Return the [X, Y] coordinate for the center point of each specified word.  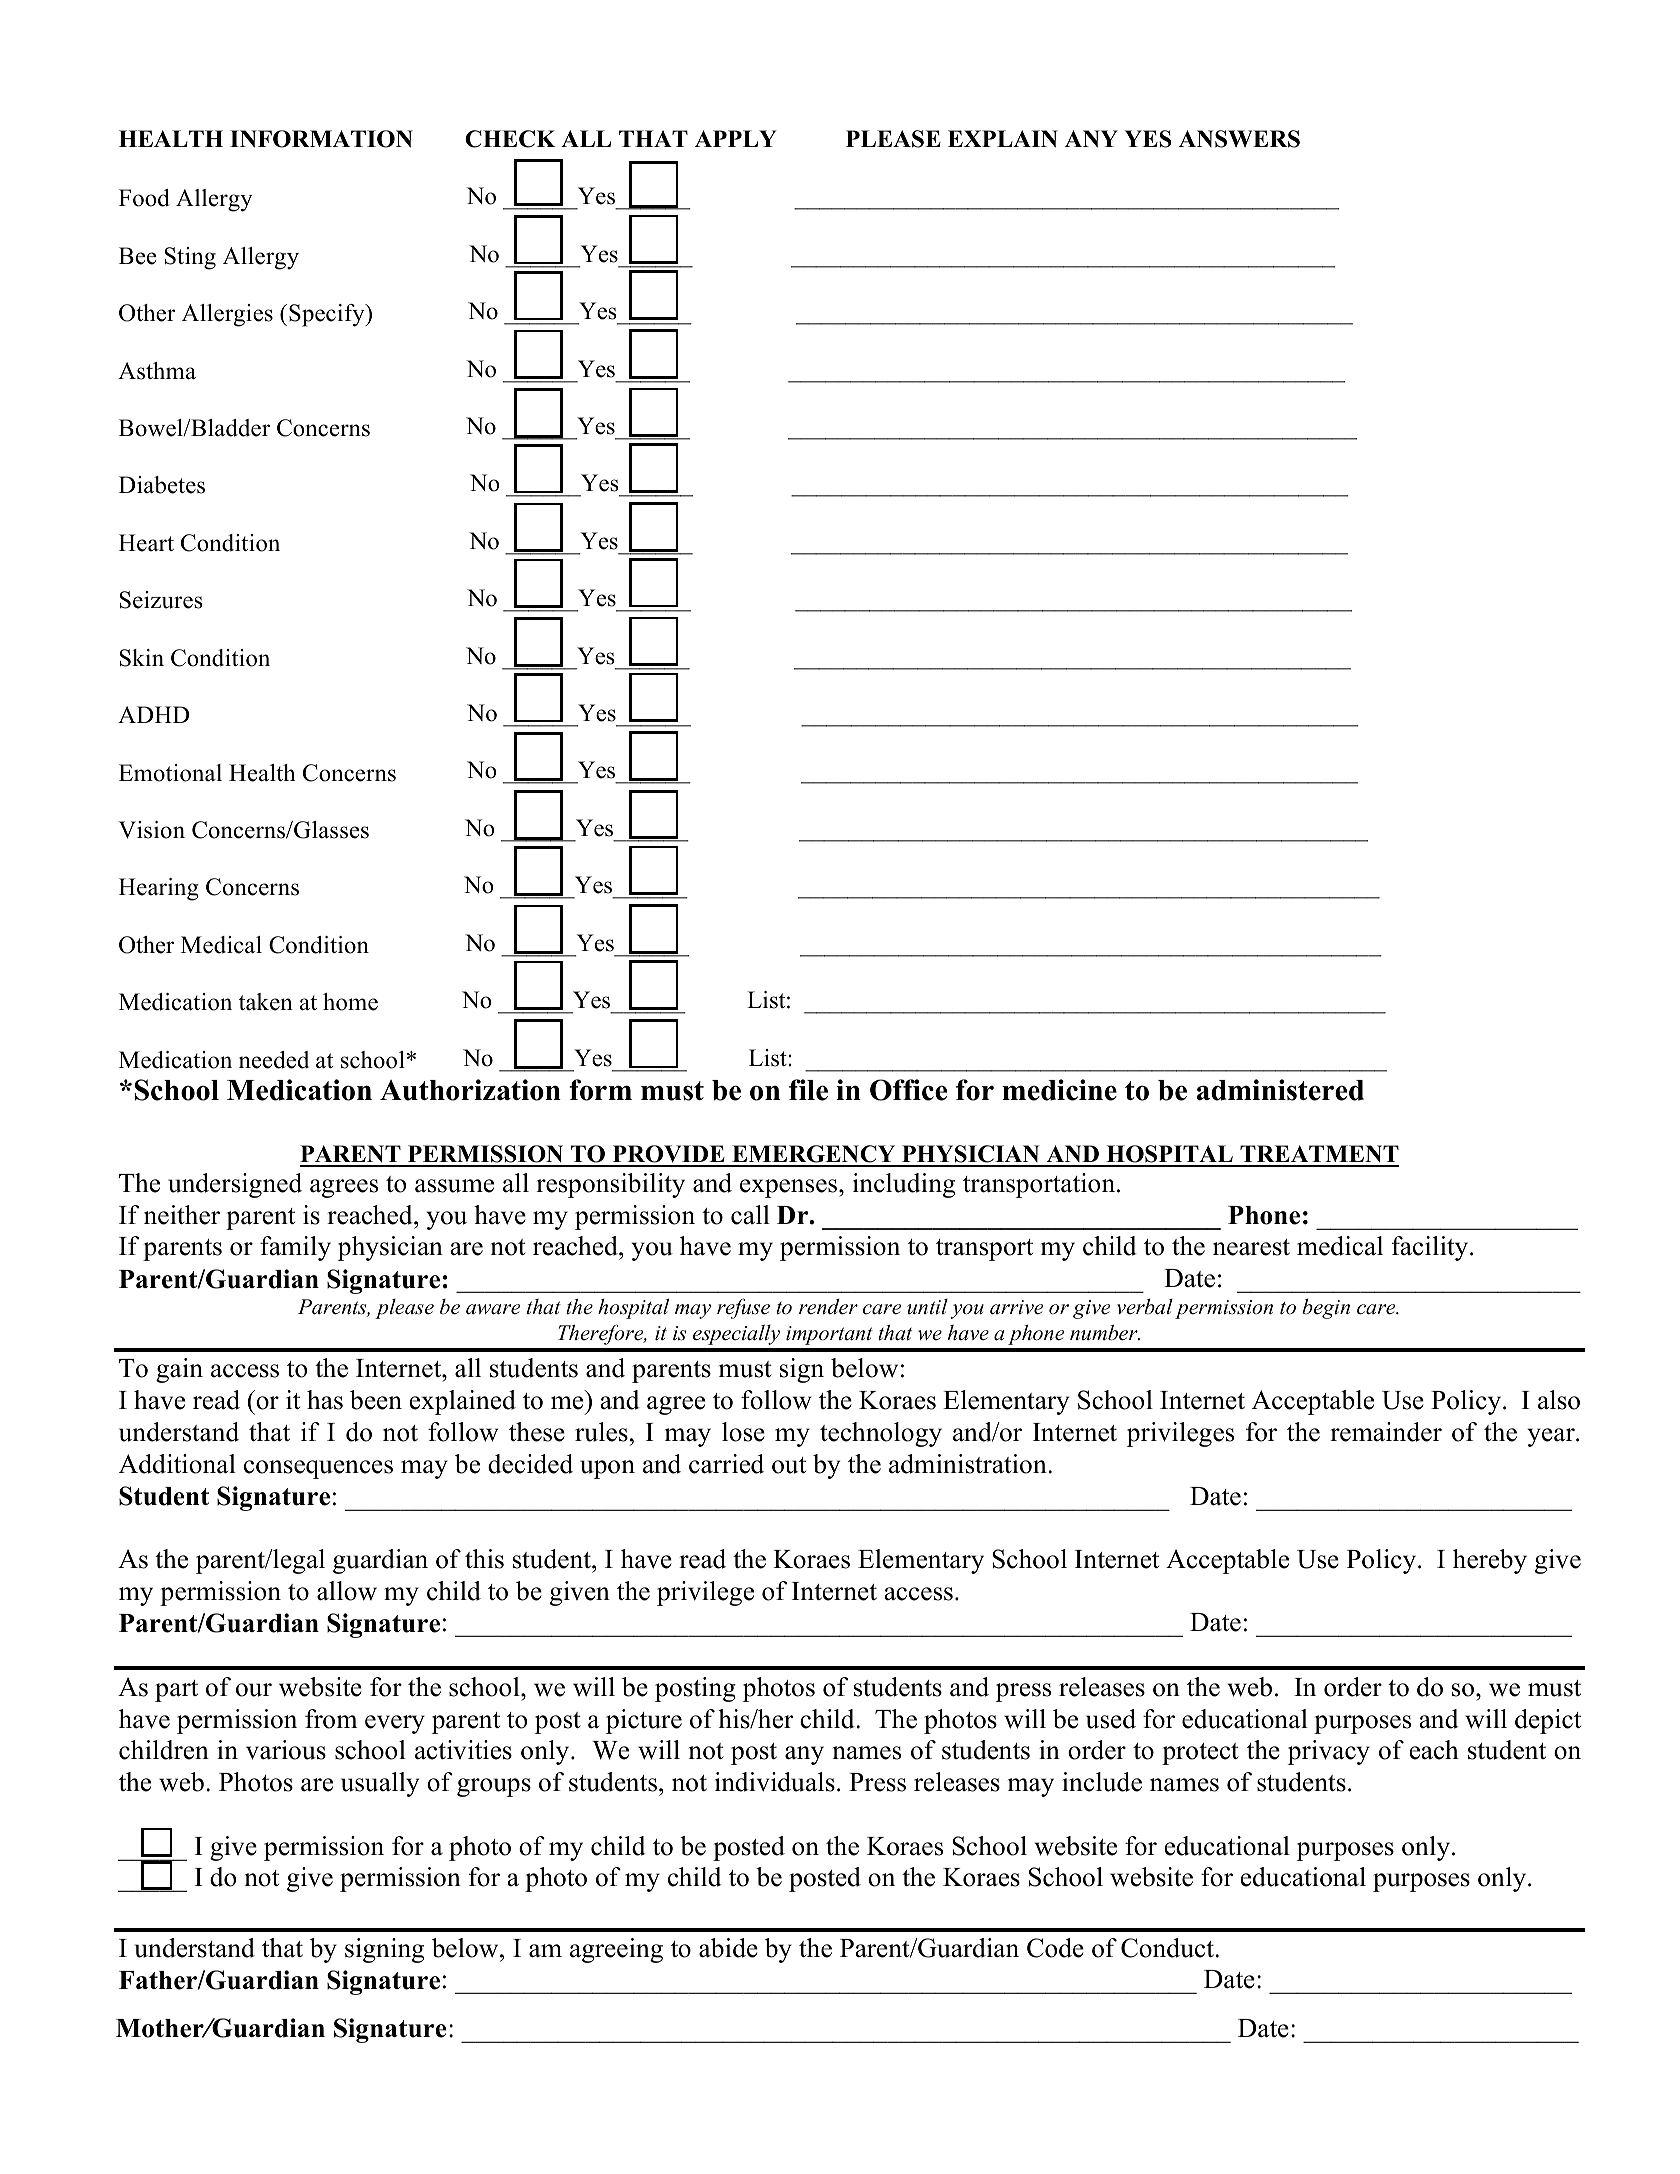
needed [274, 1060]
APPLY [736, 138]
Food [144, 198]
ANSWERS [1239, 139]
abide [728, 1948]
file [808, 1090]
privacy [1329, 1752]
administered [1280, 1090]
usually [380, 1784]
